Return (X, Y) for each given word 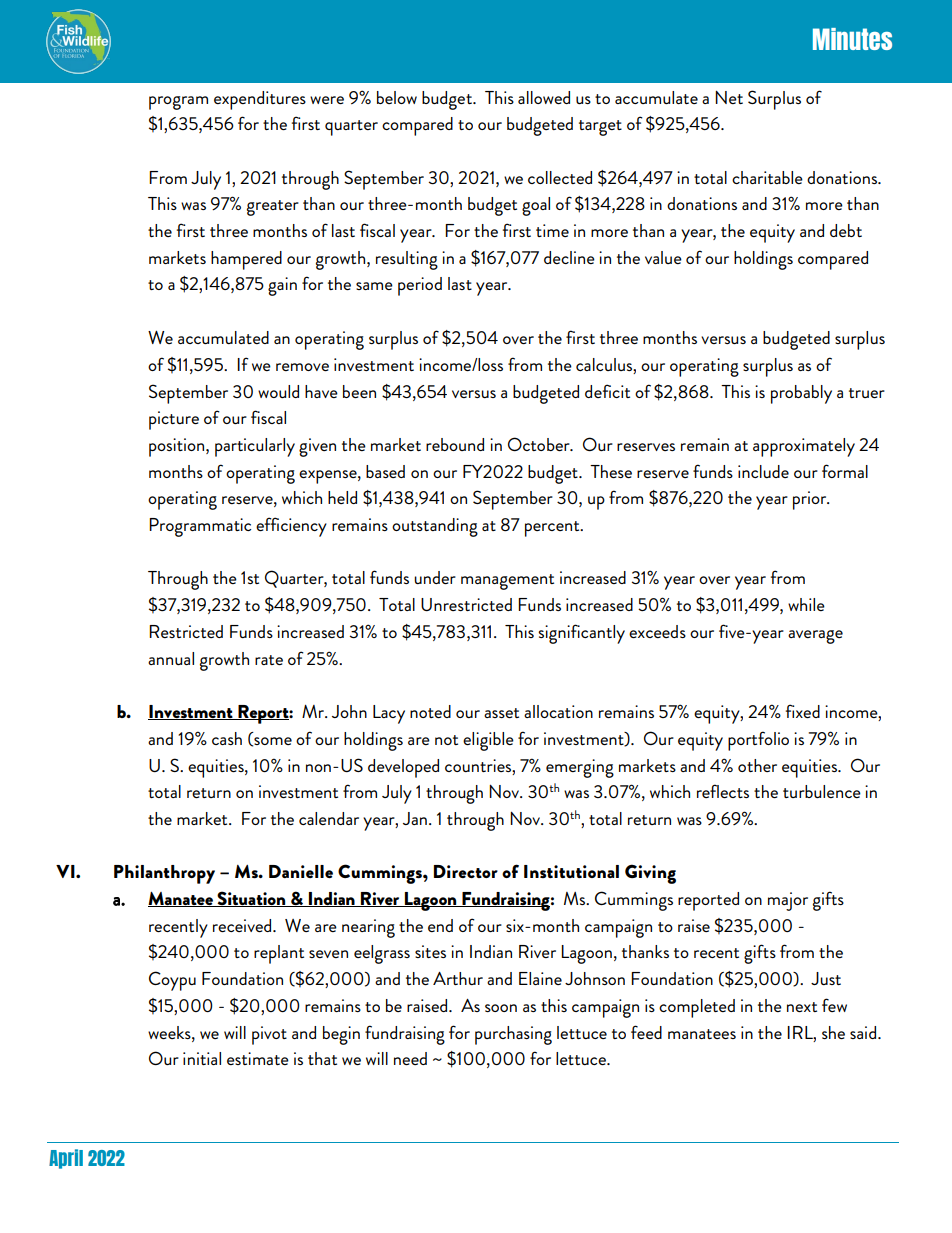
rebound (455, 444)
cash (227, 738)
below (397, 97)
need (410, 1058)
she (833, 1032)
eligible (488, 741)
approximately (804, 447)
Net (729, 97)
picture (174, 420)
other (757, 765)
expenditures (260, 100)
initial (202, 1058)
